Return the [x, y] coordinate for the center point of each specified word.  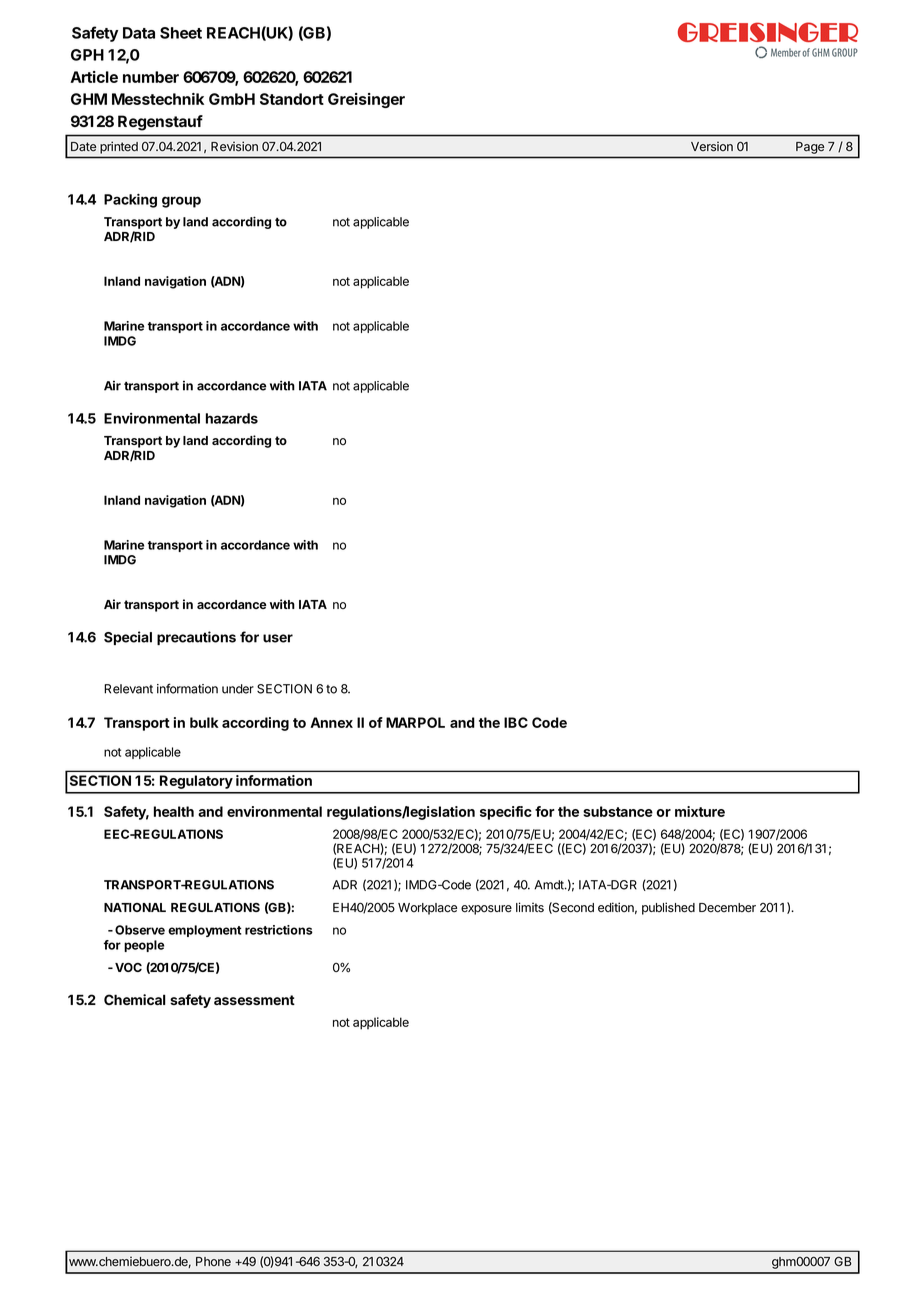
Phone [213, 1261]
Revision [234, 146]
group [181, 202]
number [151, 77]
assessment [254, 1000]
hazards [232, 418]
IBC [516, 722]
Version [712, 146]
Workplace [427, 909]
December [727, 908]
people [144, 946]
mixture [700, 811]
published [668, 908]
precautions [196, 638]
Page [810, 148]
